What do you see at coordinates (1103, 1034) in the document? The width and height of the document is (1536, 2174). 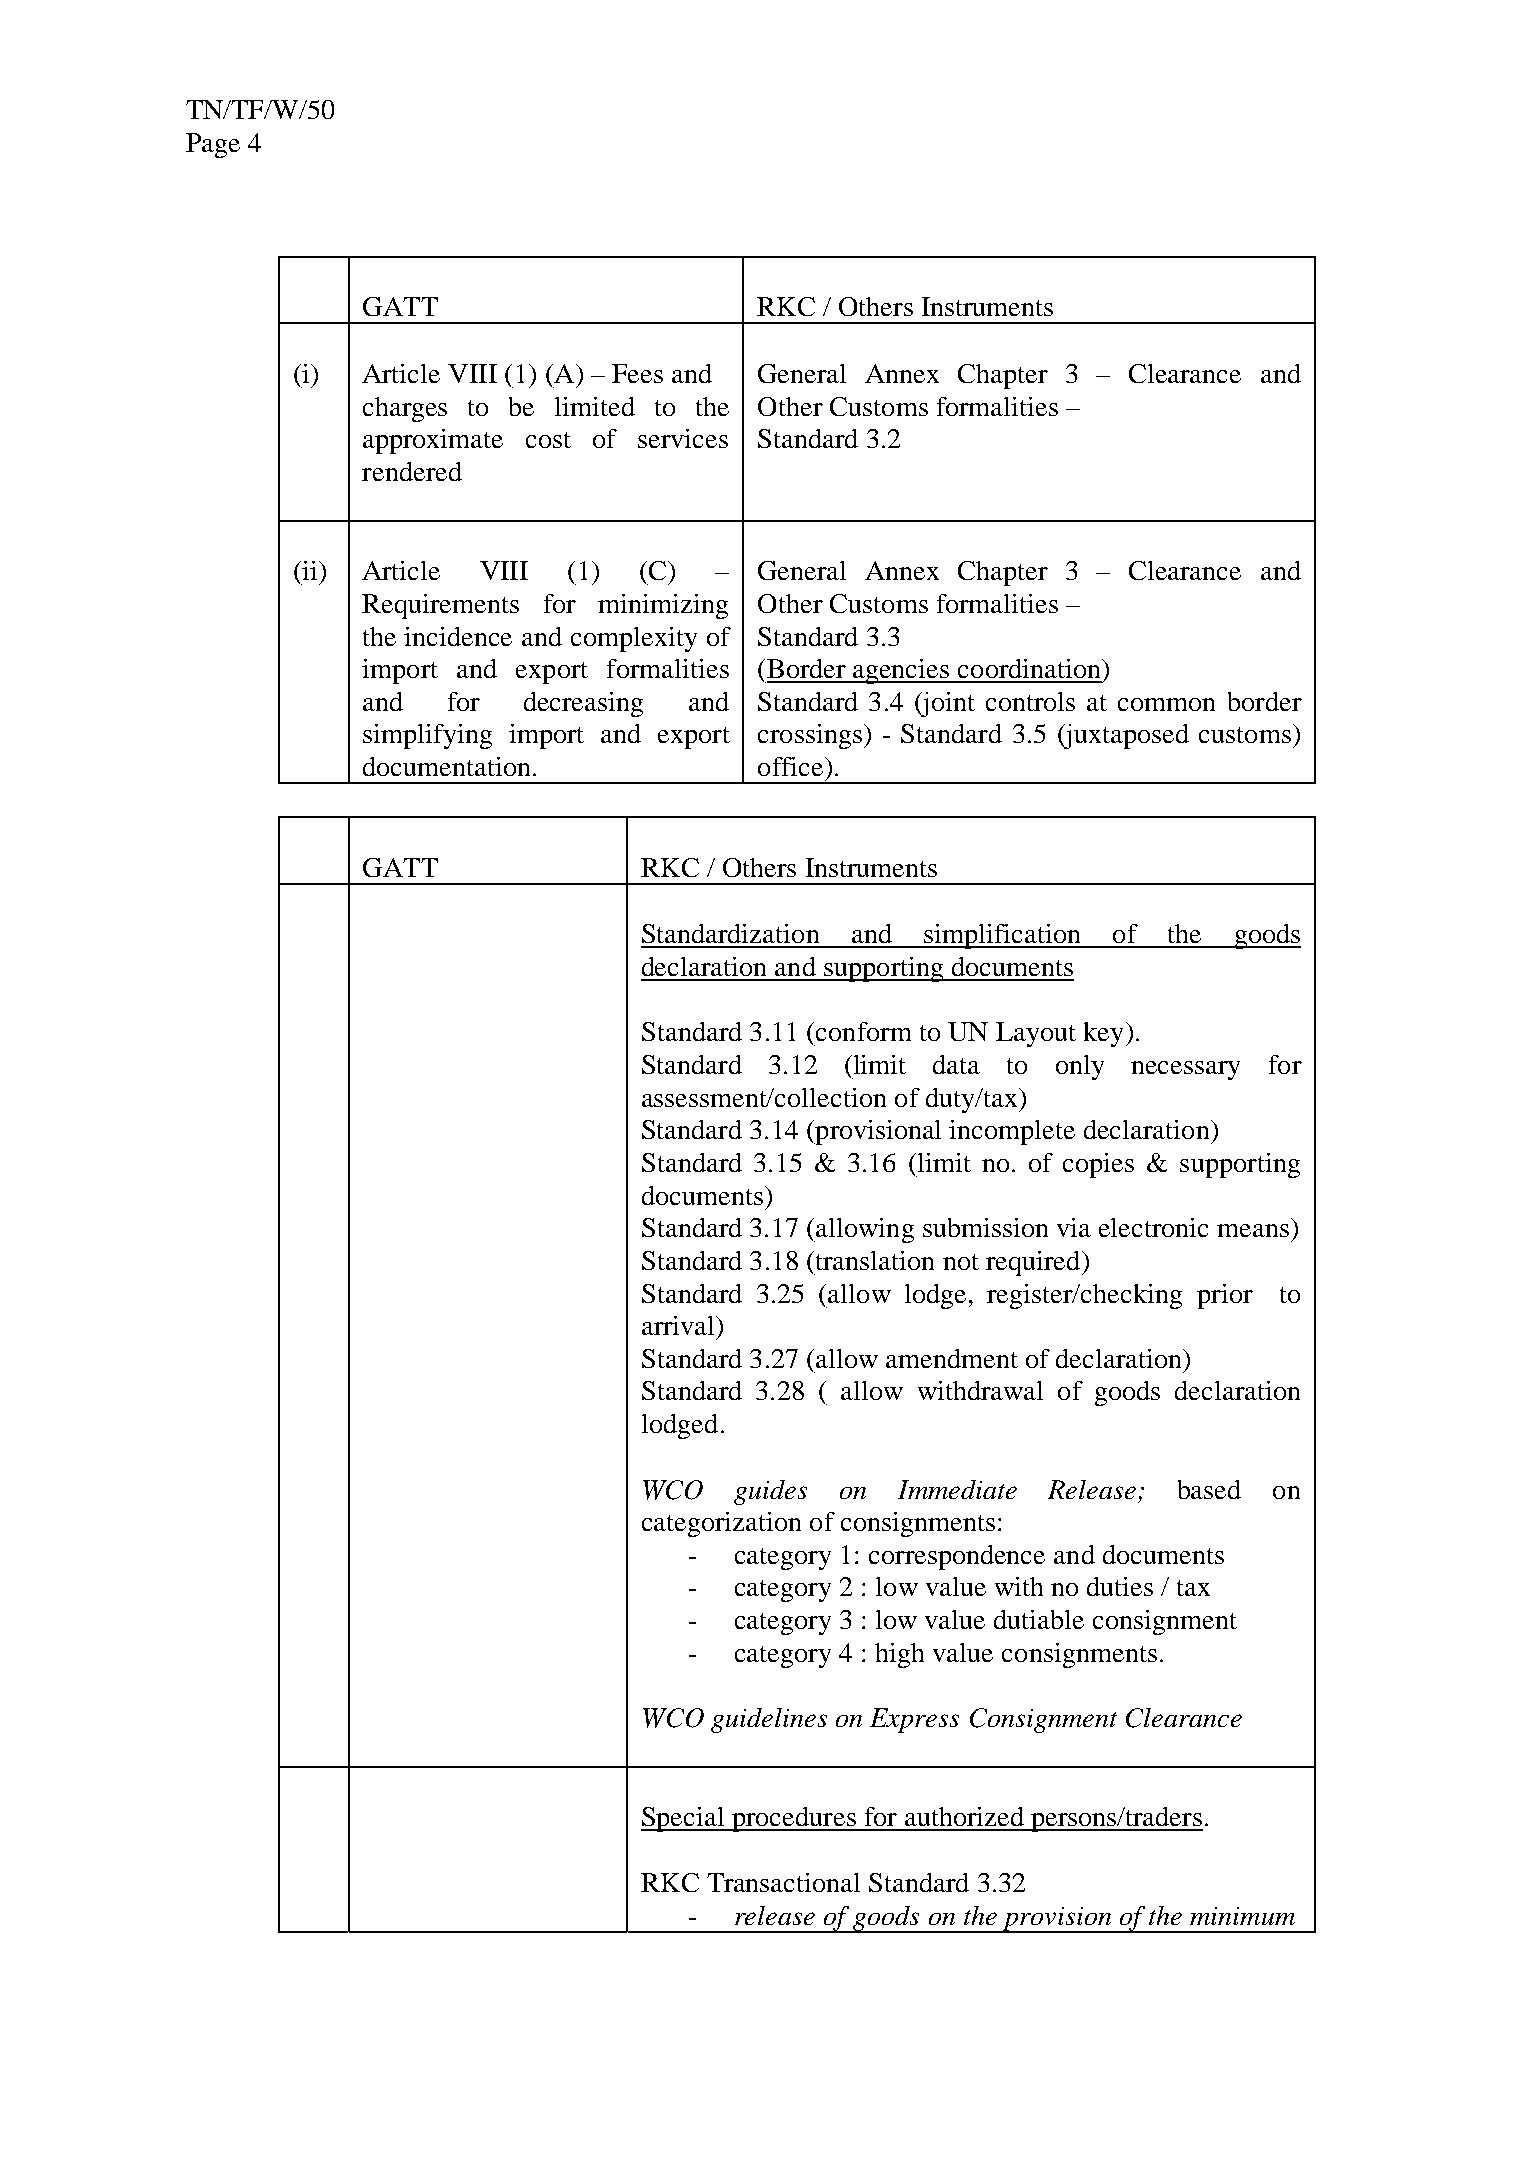 I see `key` at bounding box center [1103, 1034].
